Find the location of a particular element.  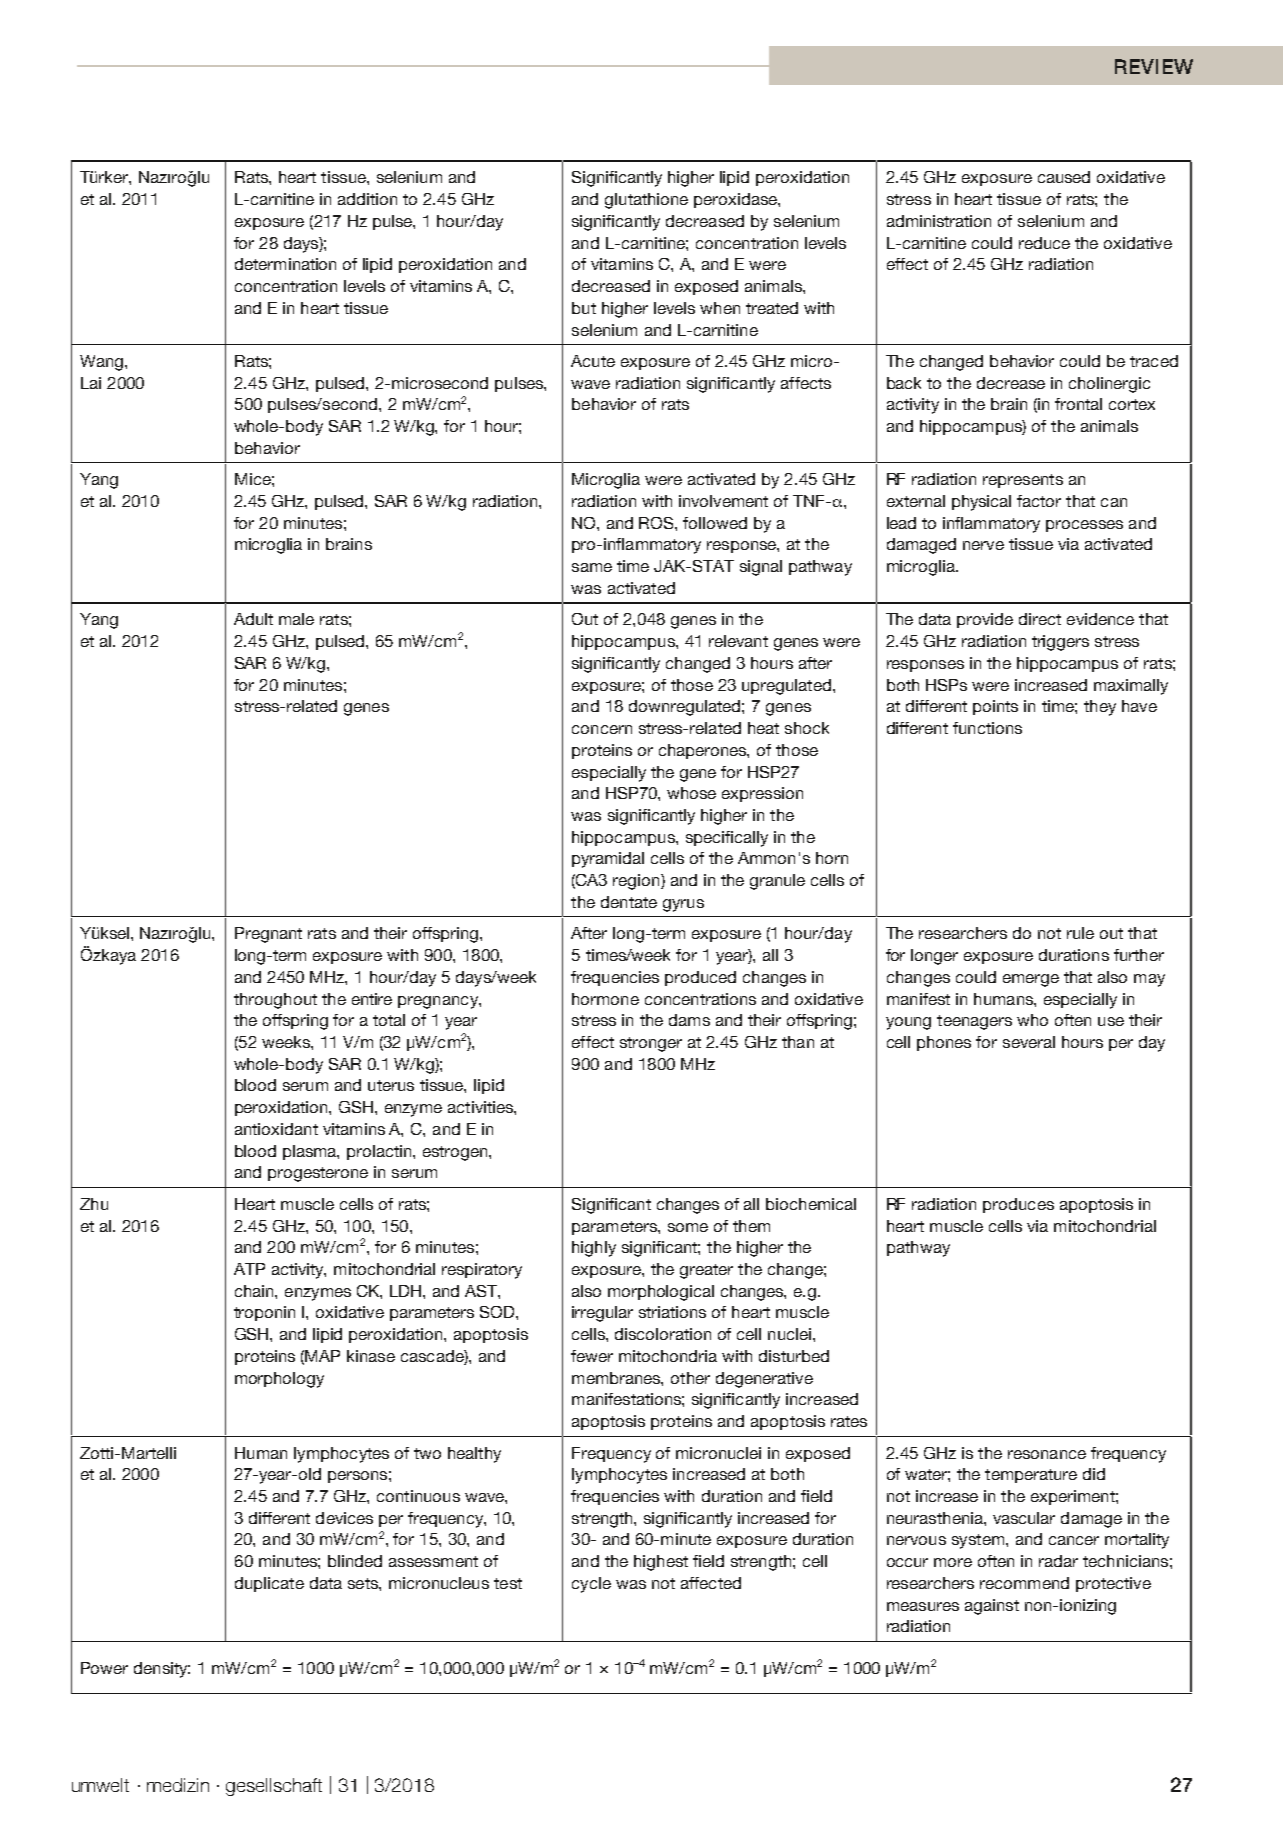

glutathione is located at coordinates (646, 201).
